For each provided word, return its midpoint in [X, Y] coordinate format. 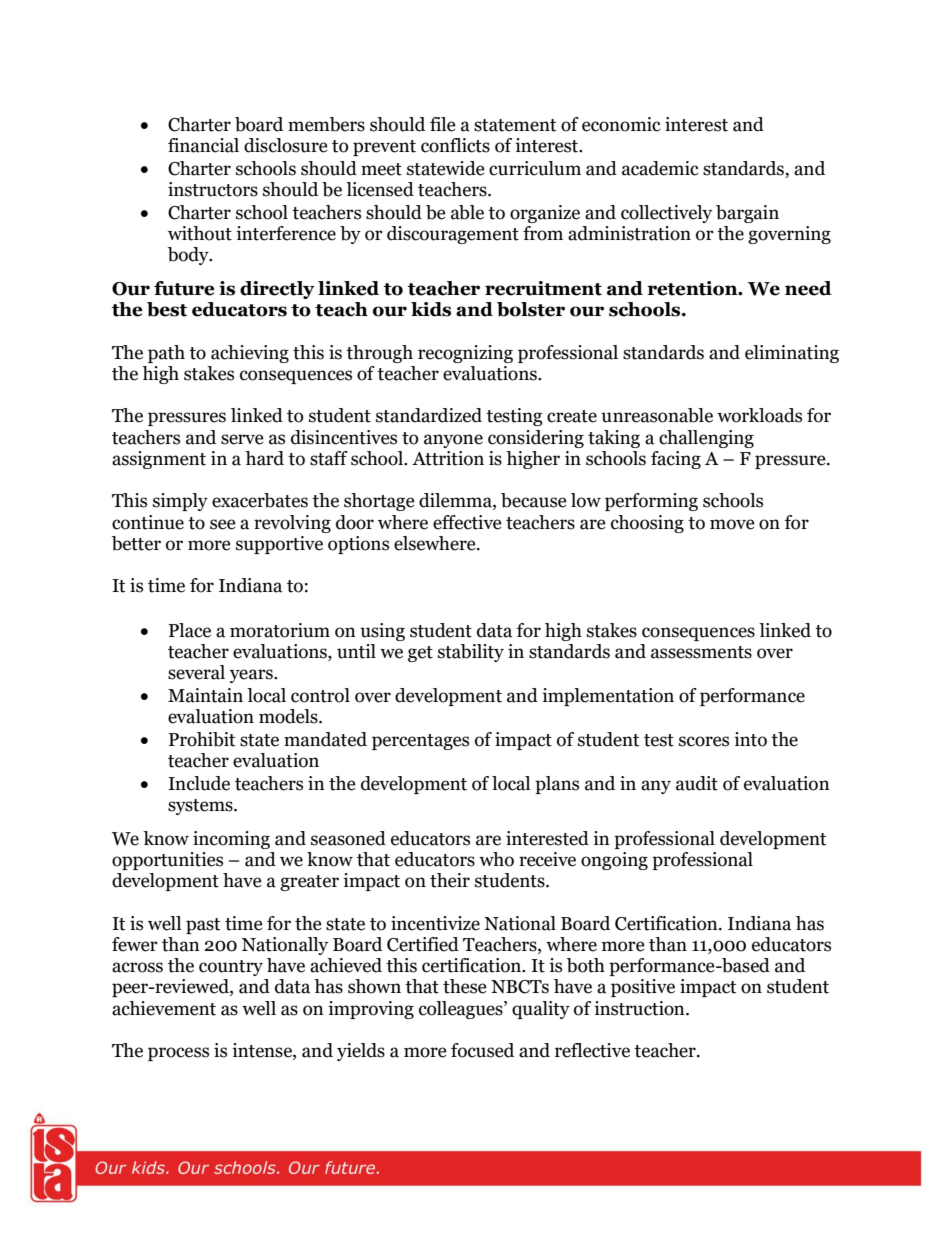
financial [203, 145]
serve [242, 439]
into [750, 739]
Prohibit [202, 739]
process [178, 1054]
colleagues [462, 1010]
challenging [706, 439]
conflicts [455, 145]
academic [660, 168]
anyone [453, 441]
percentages [420, 742]
